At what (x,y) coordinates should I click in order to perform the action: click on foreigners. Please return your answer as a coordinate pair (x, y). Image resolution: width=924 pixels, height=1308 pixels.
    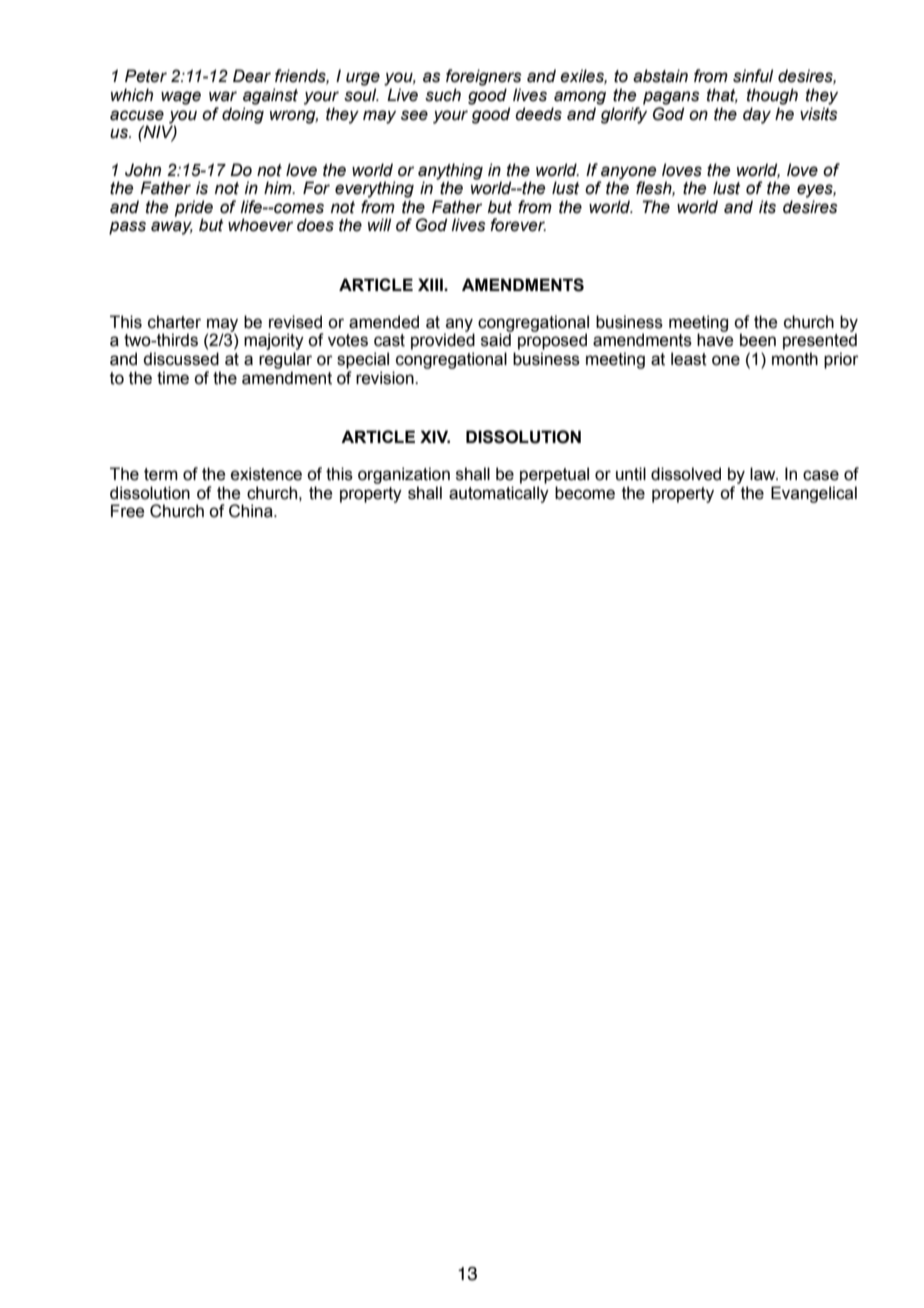
    Looking at the image, I should click on (484, 77).
